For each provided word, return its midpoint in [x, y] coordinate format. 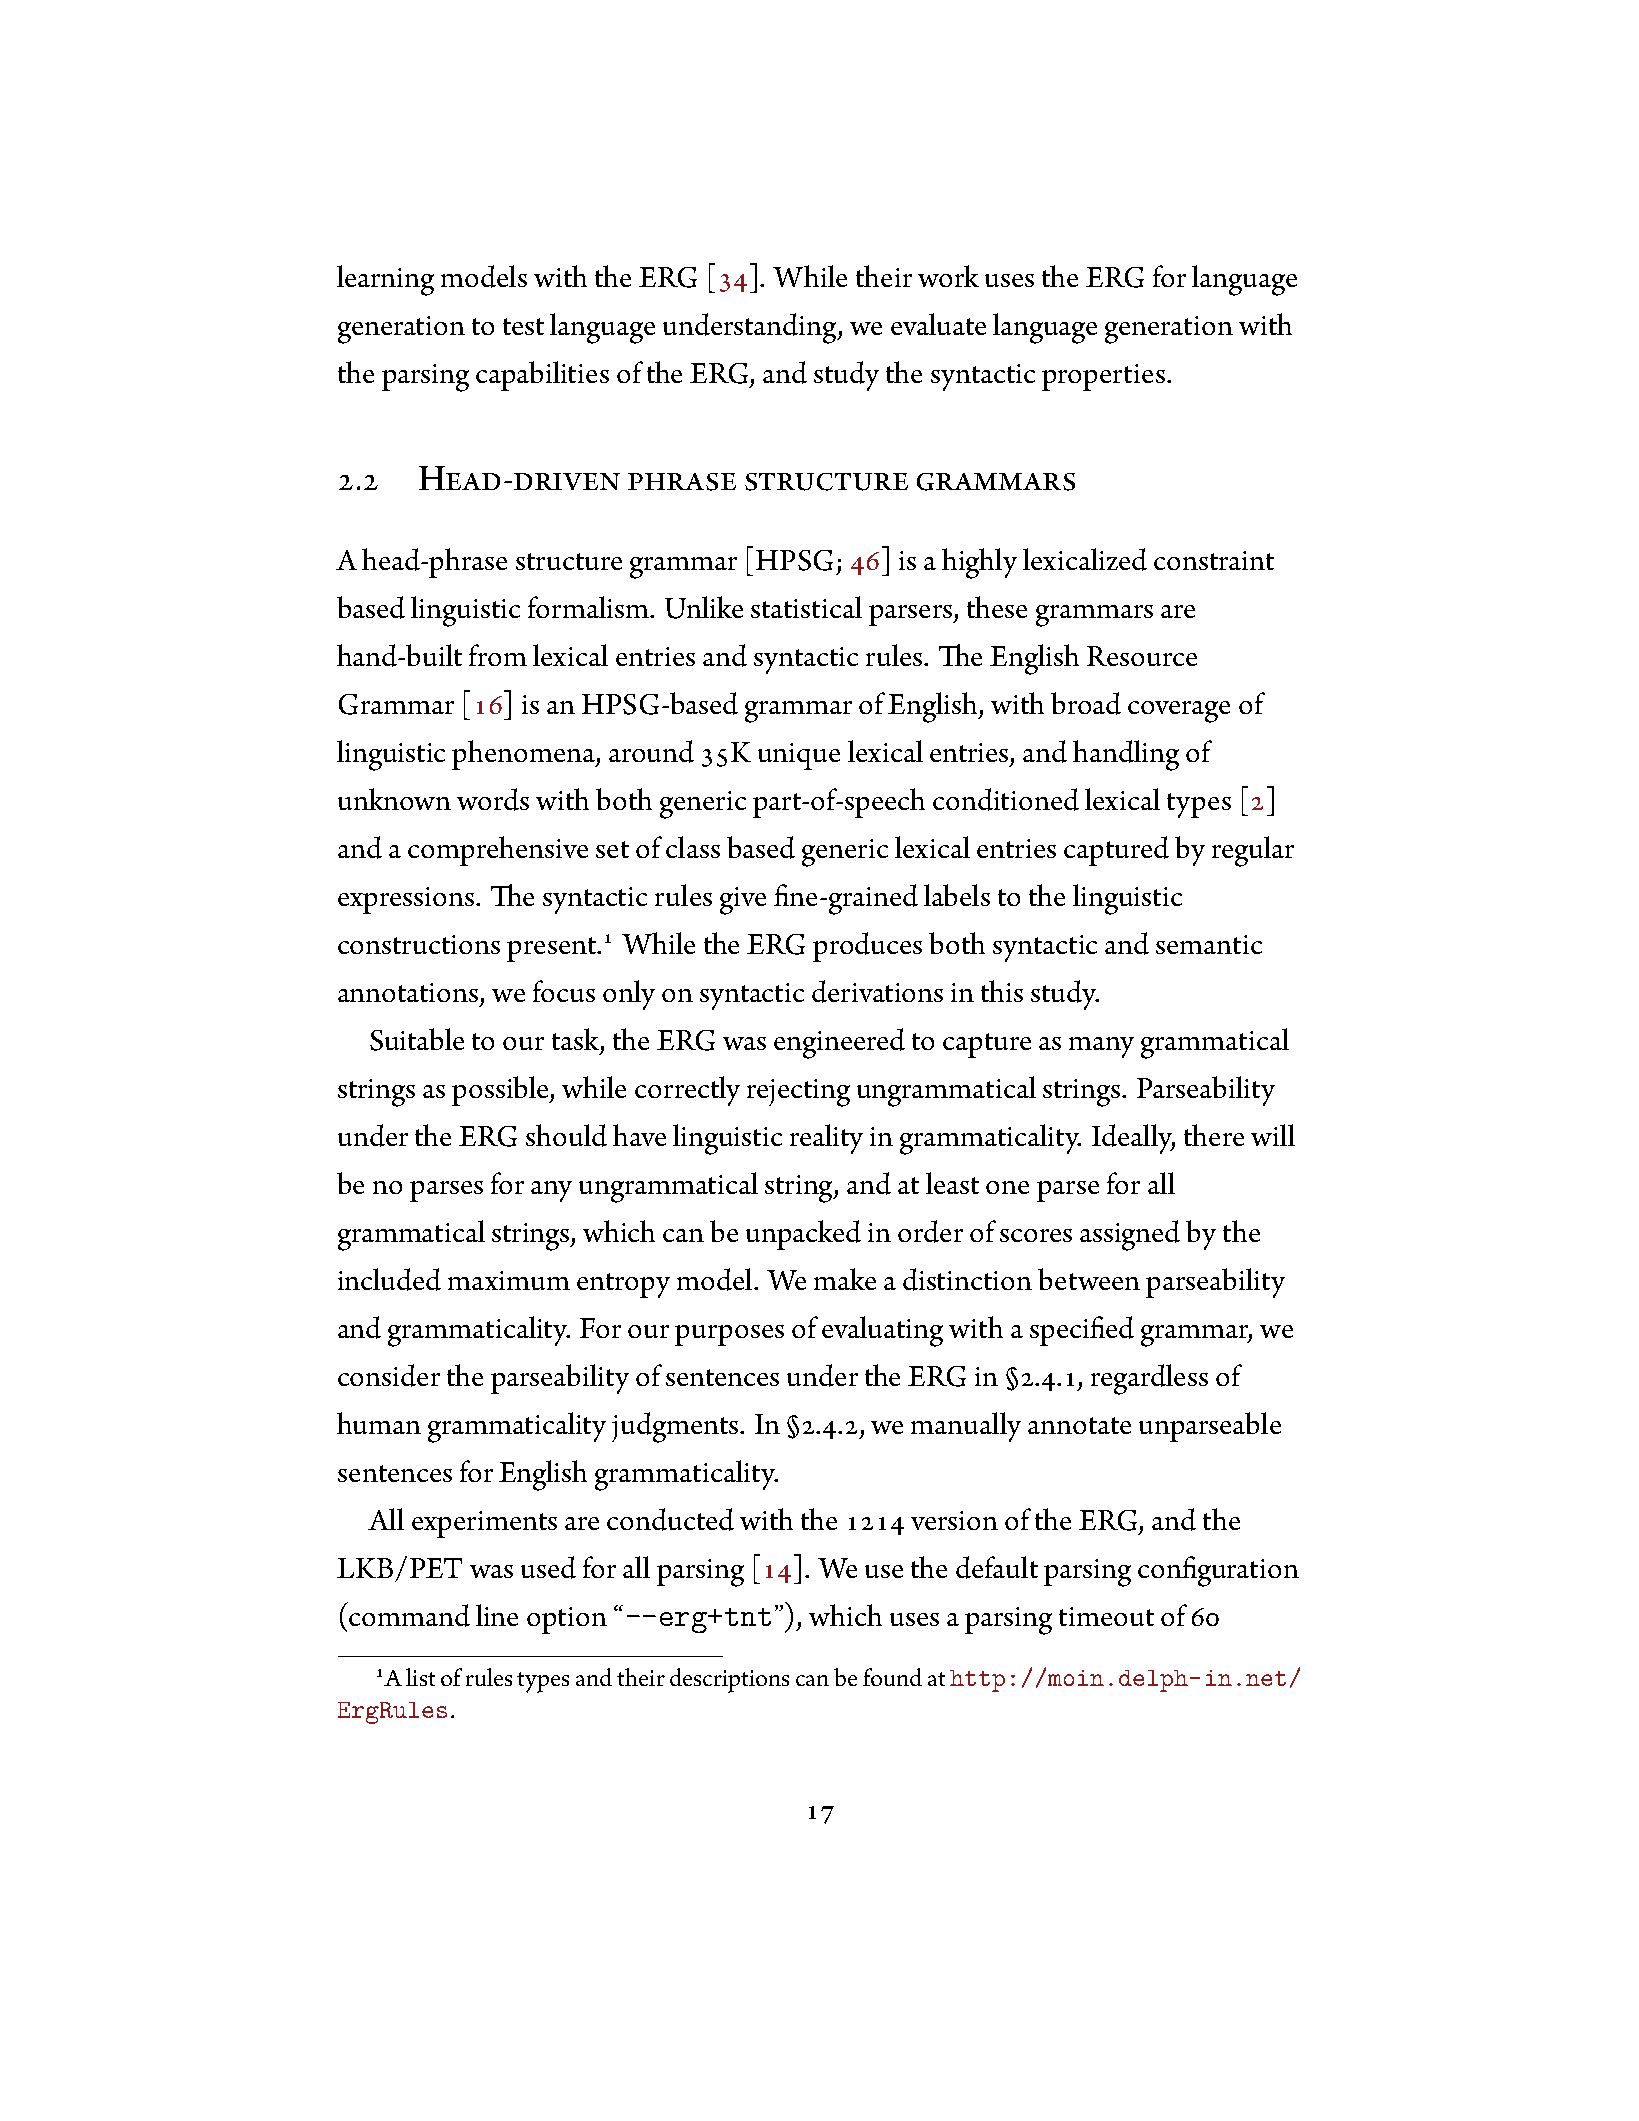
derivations [877, 991]
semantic [1209, 944]
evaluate [938, 324]
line [497, 1615]
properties [1103, 377]
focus [564, 991]
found [892, 1677]
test [523, 326]
